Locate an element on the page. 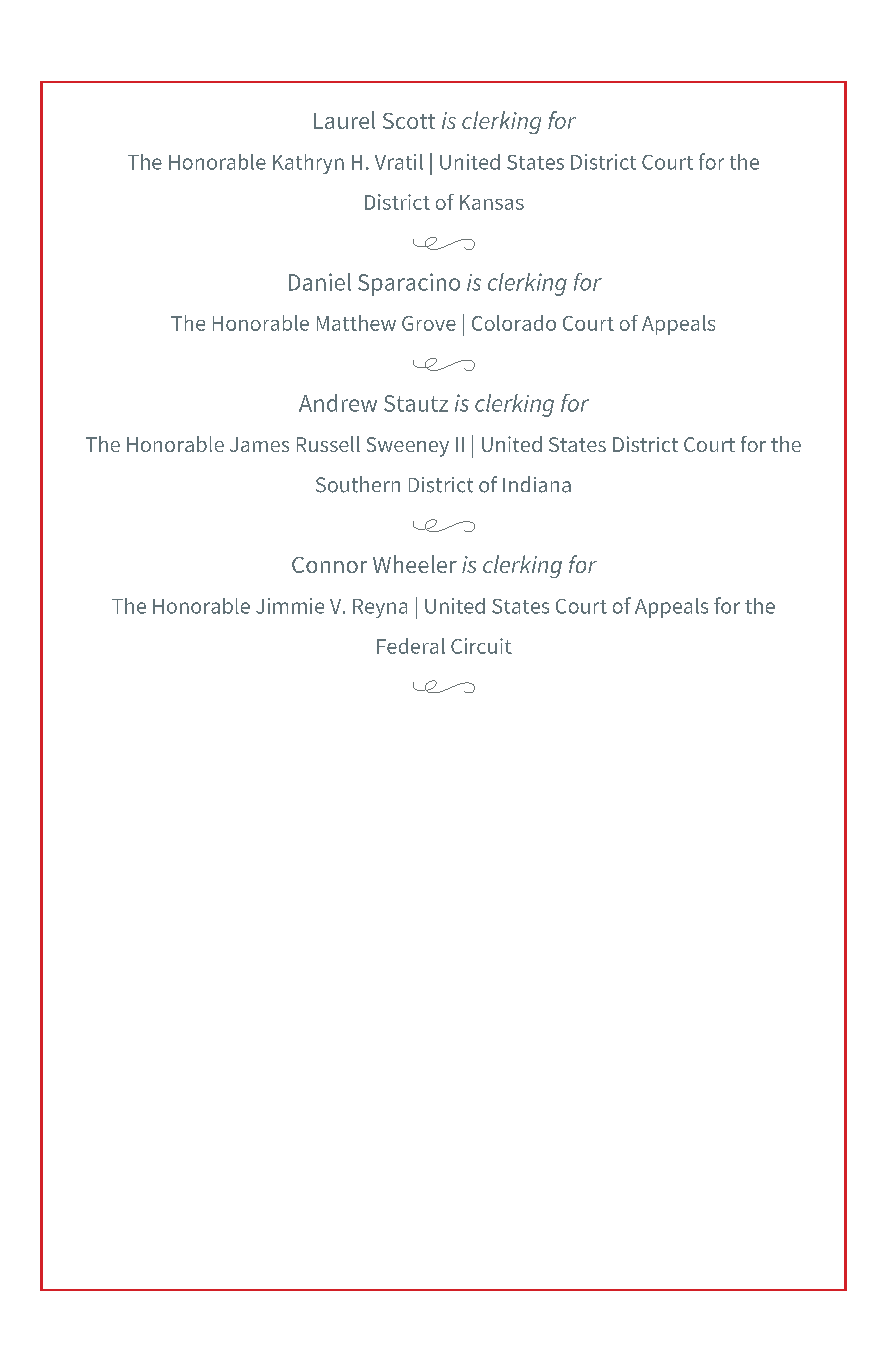 The height and width of the image is (1372, 887). Andrew is located at coordinates (338, 403).
